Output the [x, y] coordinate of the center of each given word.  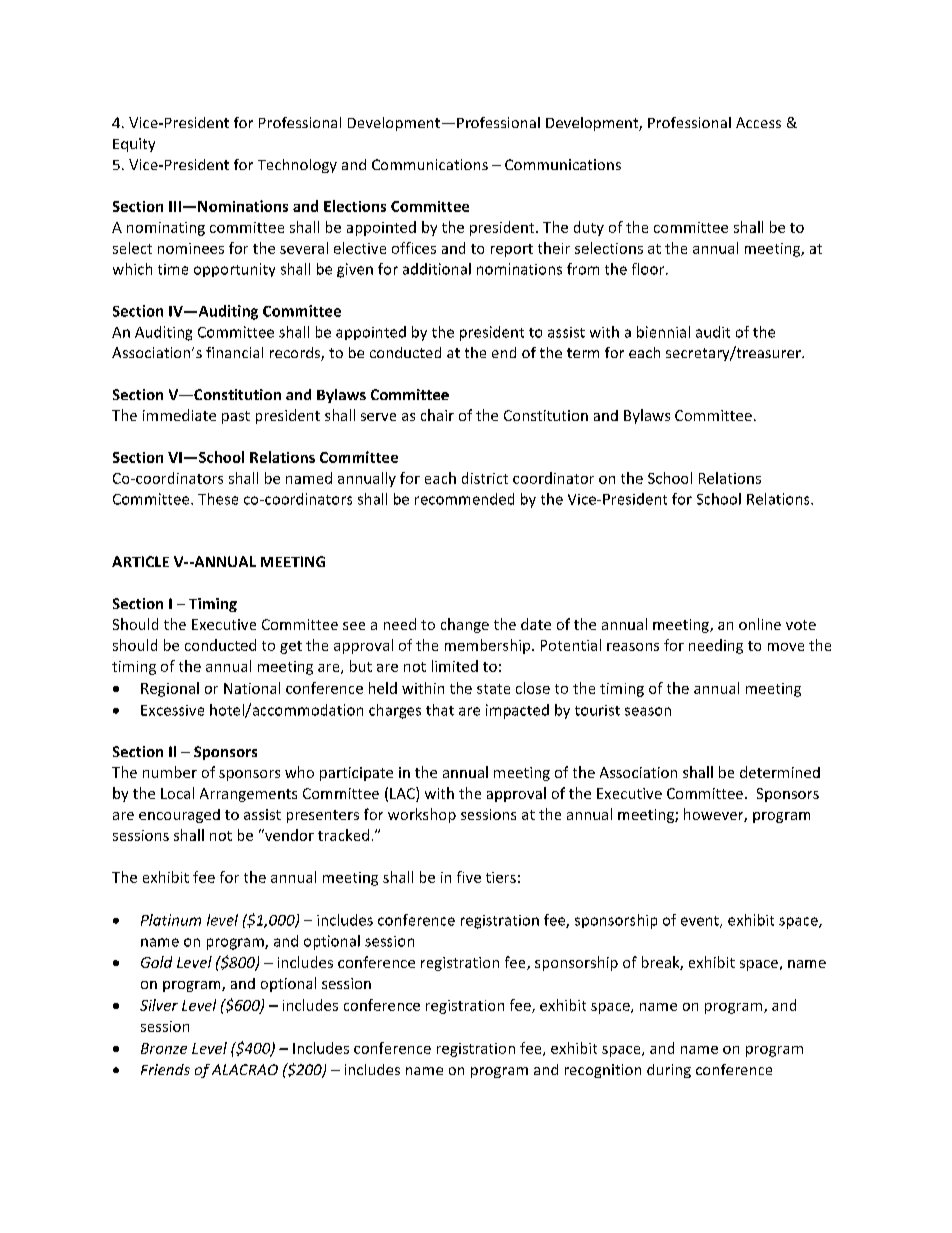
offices [414, 248]
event [701, 922]
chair [437, 415]
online [760, 624]
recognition [603, 1071]
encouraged [179, 816]
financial [234, 352]
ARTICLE [140, 561]
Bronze [164, 1048]
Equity [134, 145]
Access [758, 122]
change [465, 625]
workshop [422, 815]
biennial [663, 332]
